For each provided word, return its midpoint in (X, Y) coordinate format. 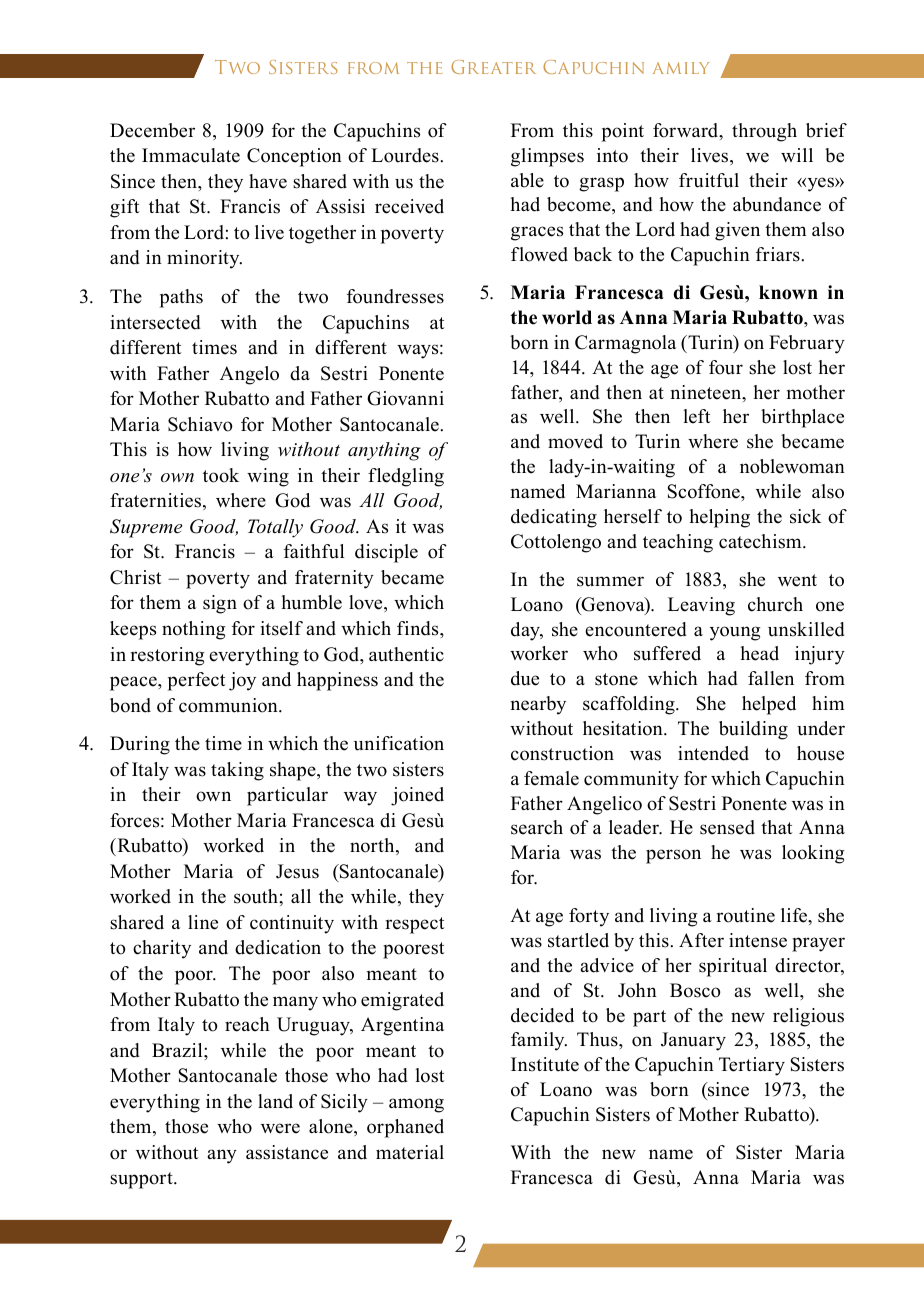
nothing (193, 630)
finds (419, 628)
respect (415, 925)
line (203, 922)
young (735, 633)
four (726, 367)
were (280, 1128)
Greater (493, 67)
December (152, 130)
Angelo (249, 375)
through (764, 132)
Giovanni (405, 398)
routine (745, 915)
